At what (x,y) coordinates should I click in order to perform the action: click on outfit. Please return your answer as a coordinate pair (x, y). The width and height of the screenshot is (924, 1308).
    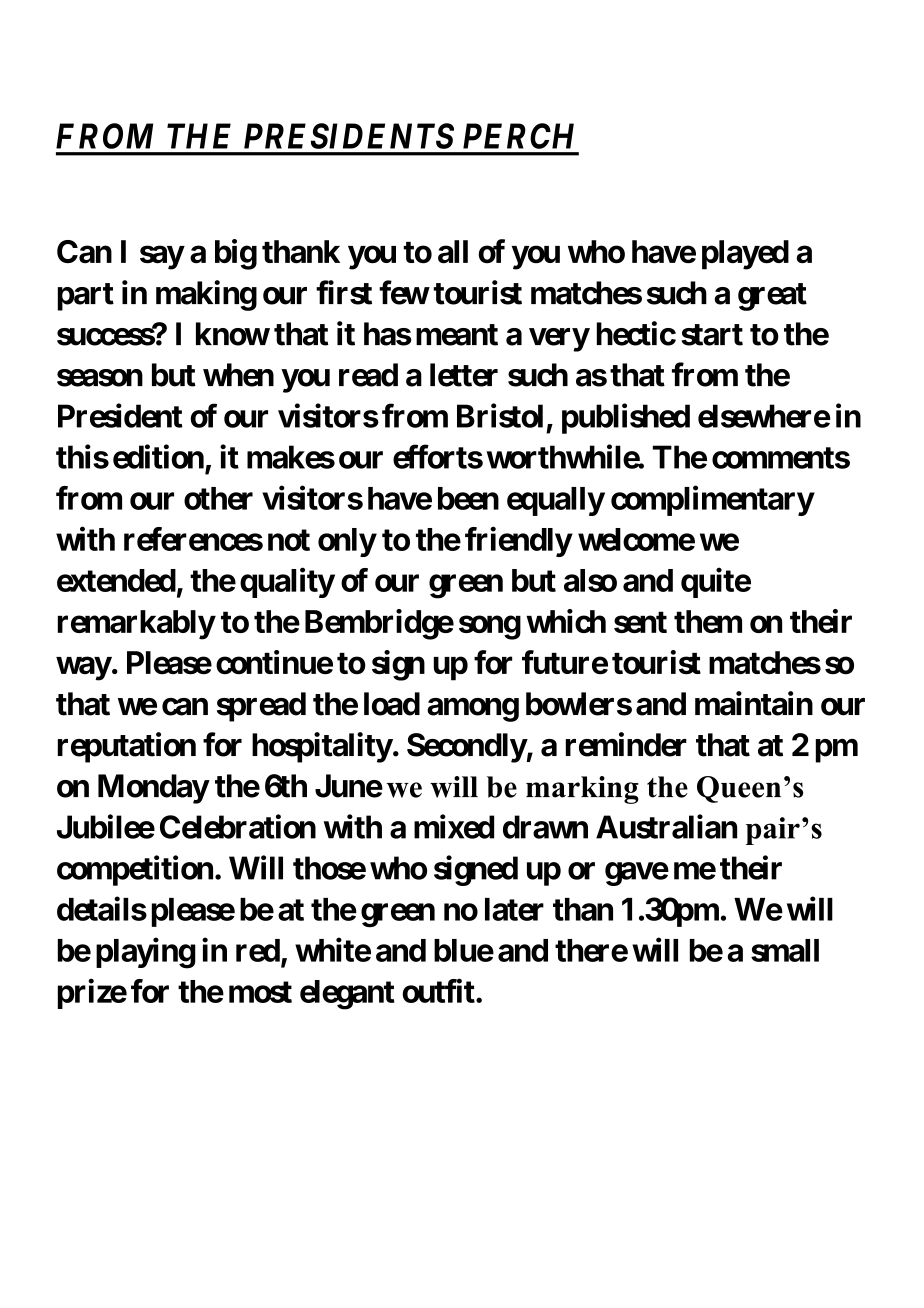
    Looking at the image, I should click on (439, 991).
